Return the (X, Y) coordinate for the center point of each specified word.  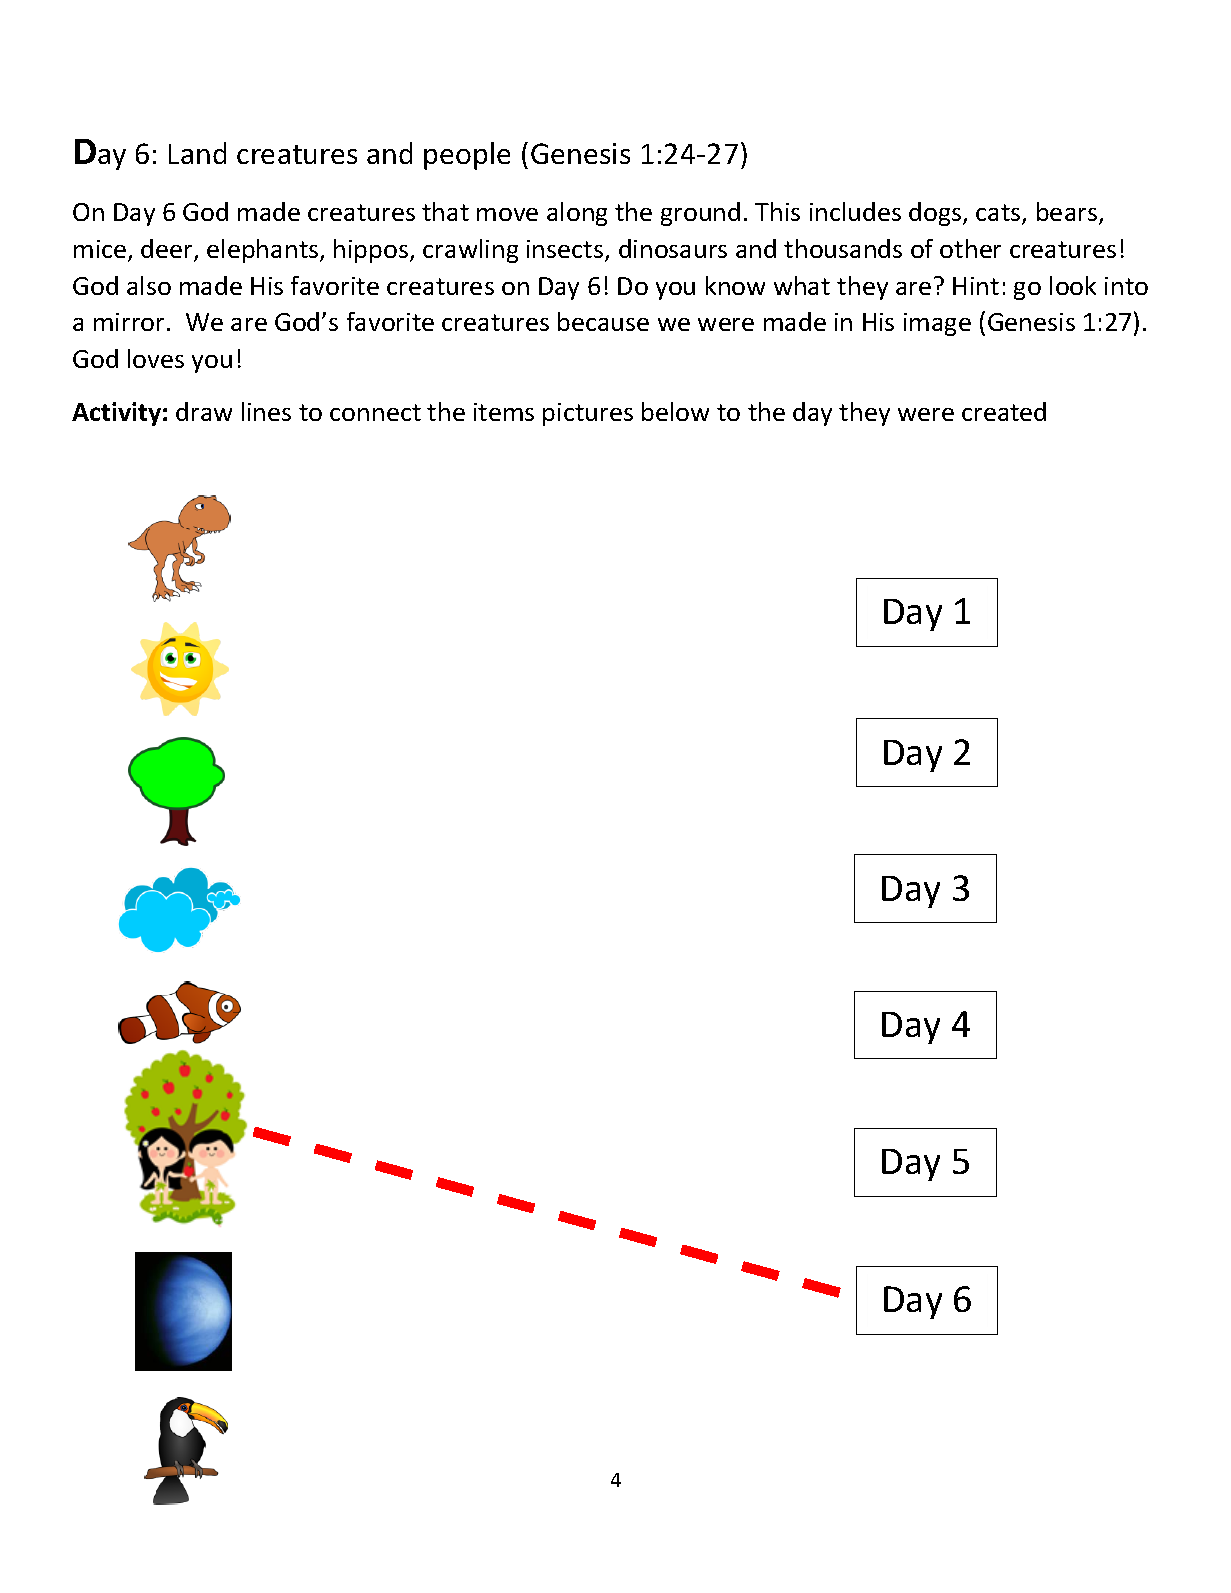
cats (999, 214)
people (467, 156)
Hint (976, 286)
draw (204, 411)
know (735, 285)
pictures (588, 414)
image (937, 324)
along (577, 214)
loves (156, 358)
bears (1068, 213)
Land (197, 153)
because (603, 321)
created (1004, 411)
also (149, 285)
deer (168, 250)
